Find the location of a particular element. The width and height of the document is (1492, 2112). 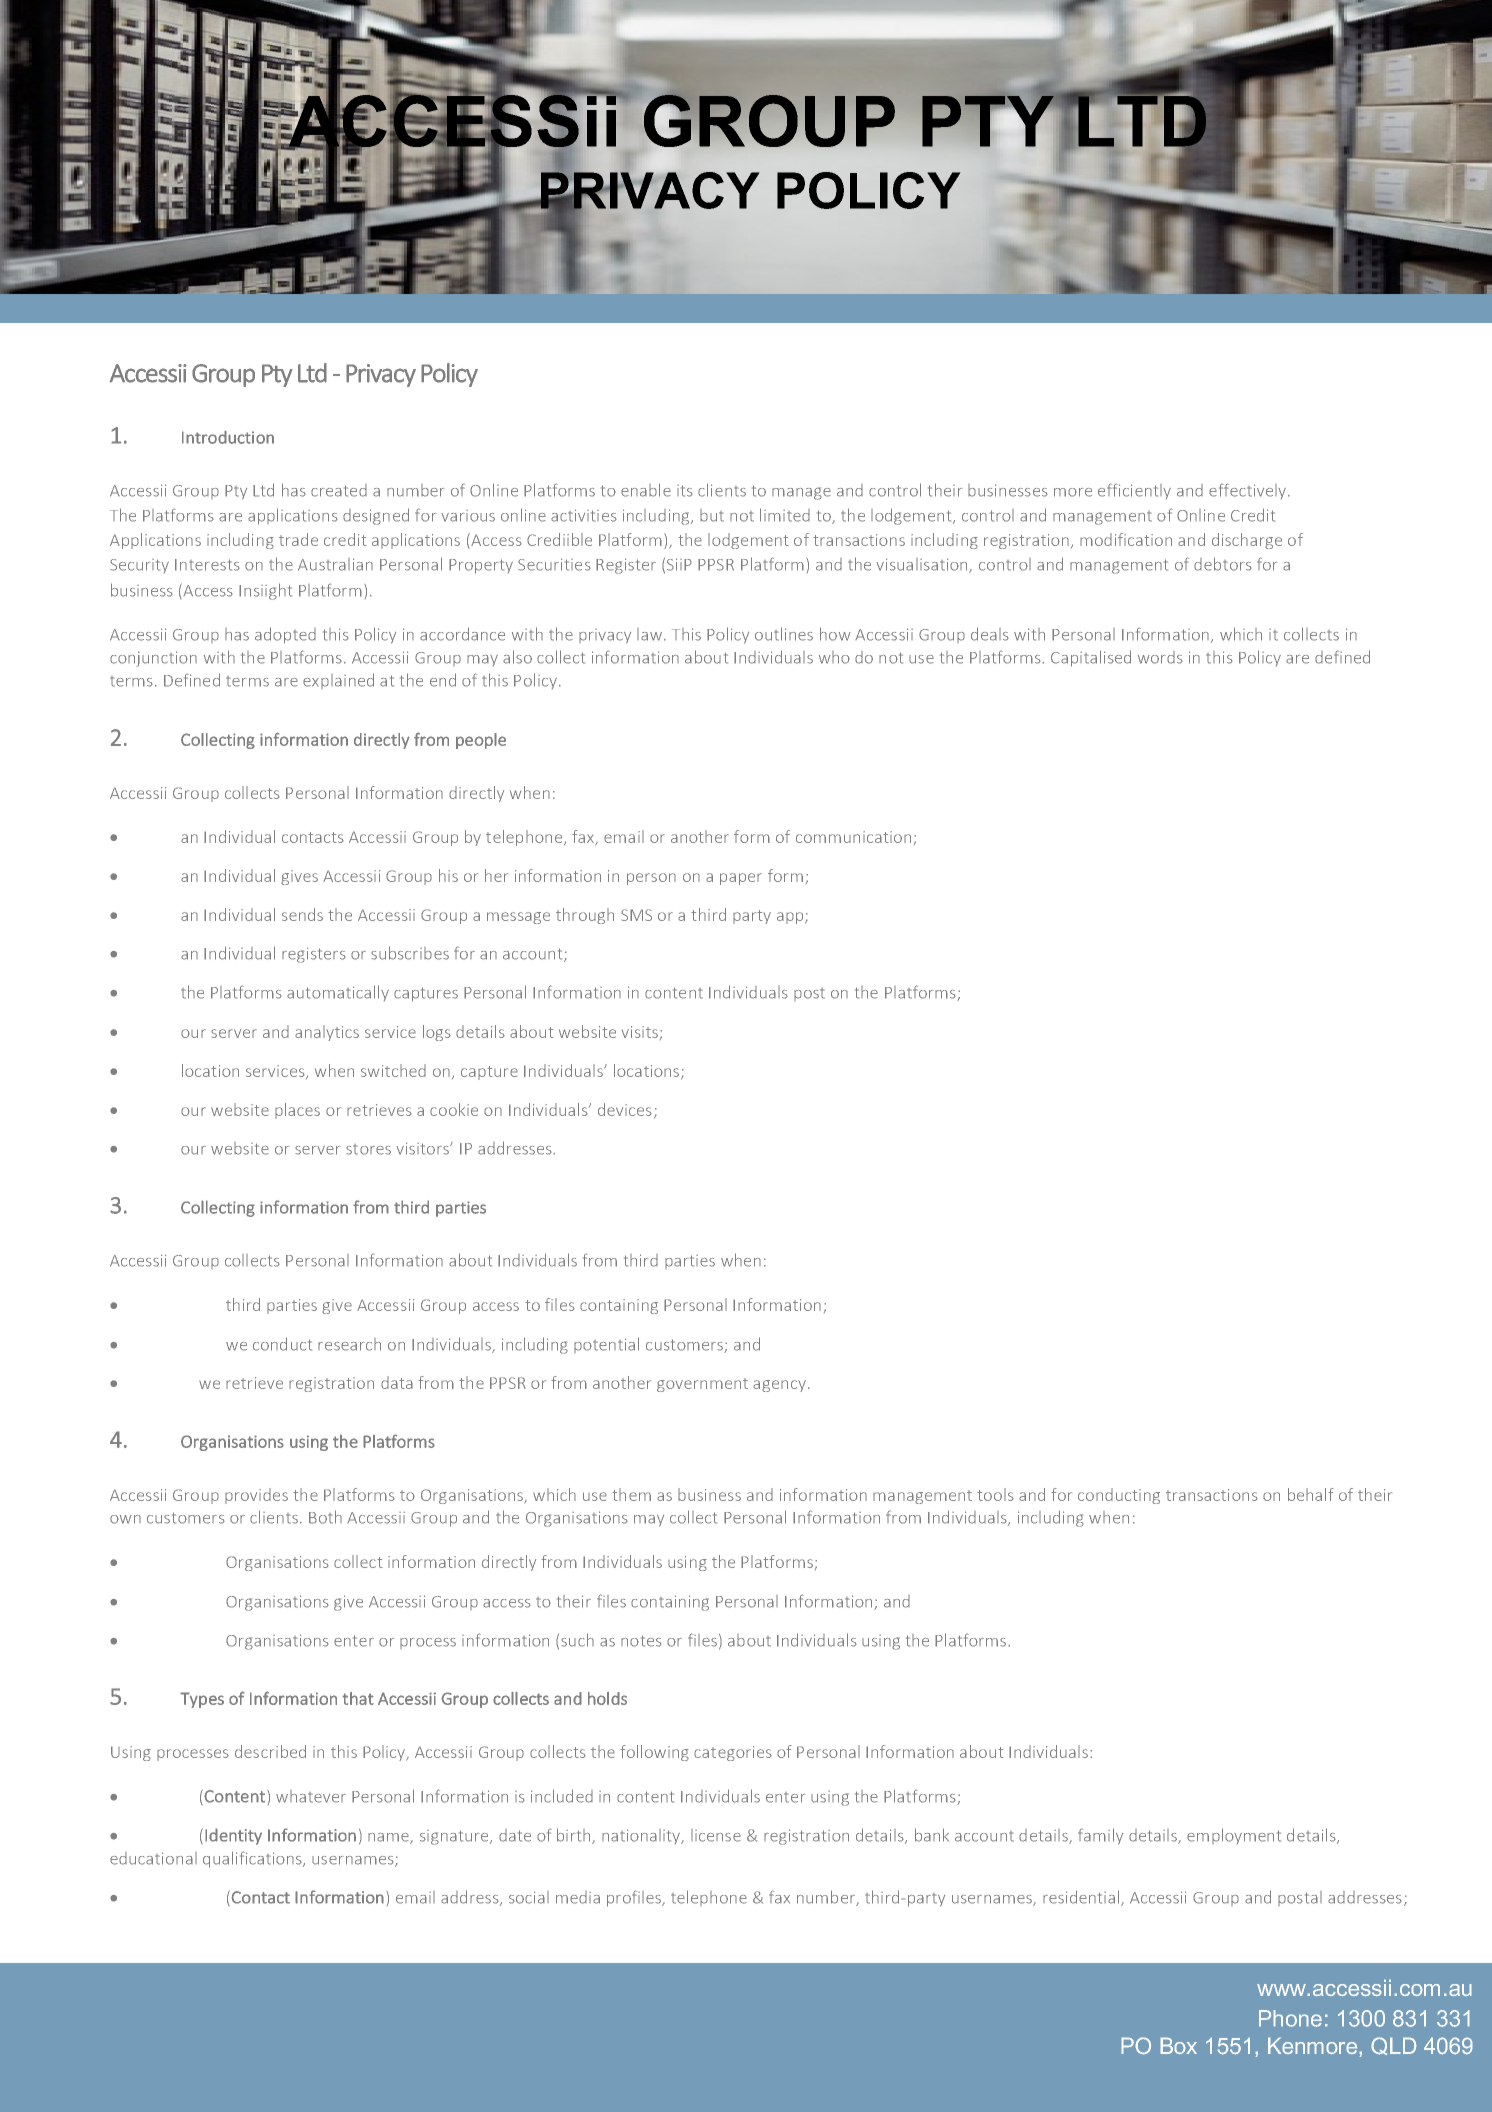

created is located at coordinates (339, 490).
